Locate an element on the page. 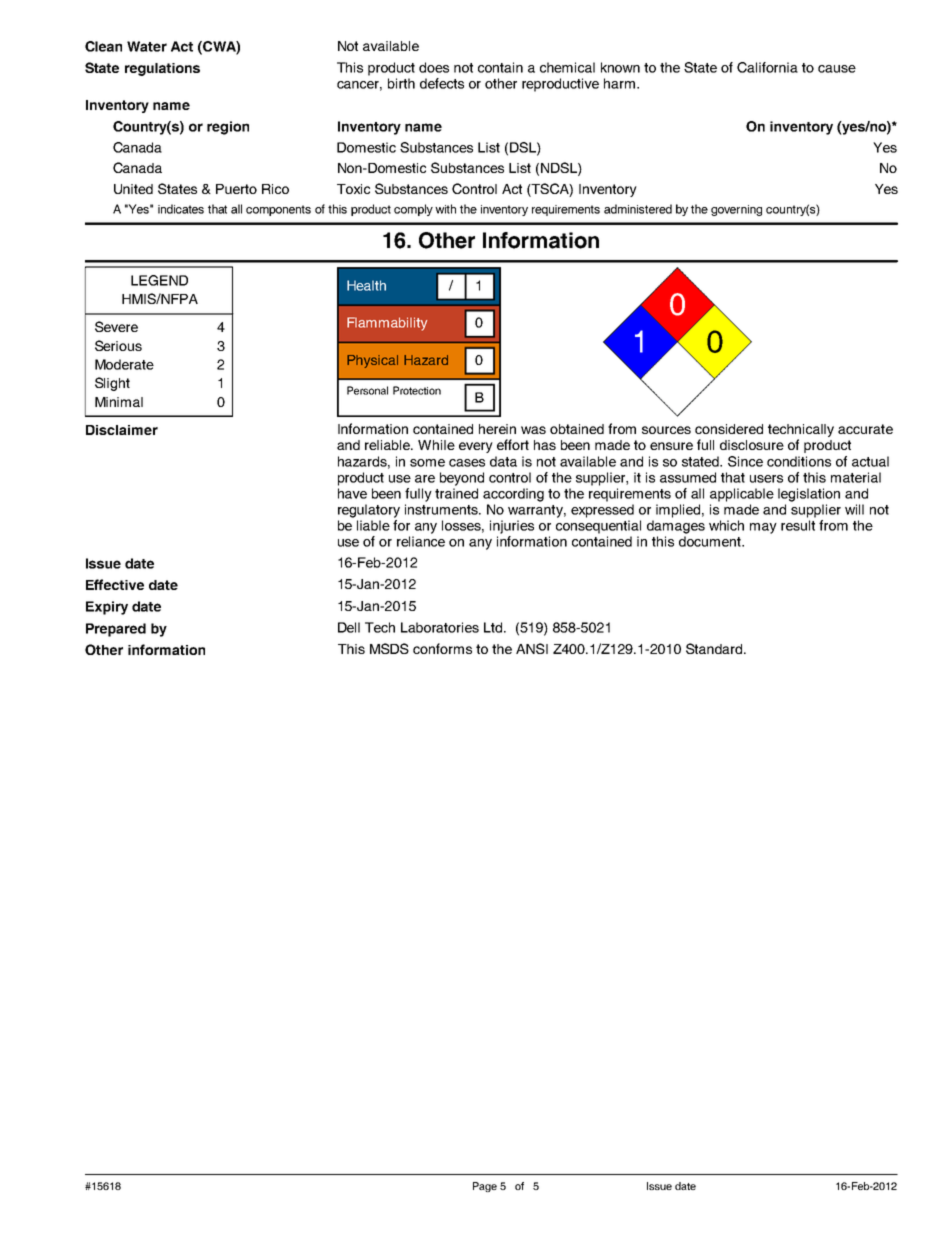 The width and height of the document is (952, 1233). Standard is located at coordinates (715, 648).
